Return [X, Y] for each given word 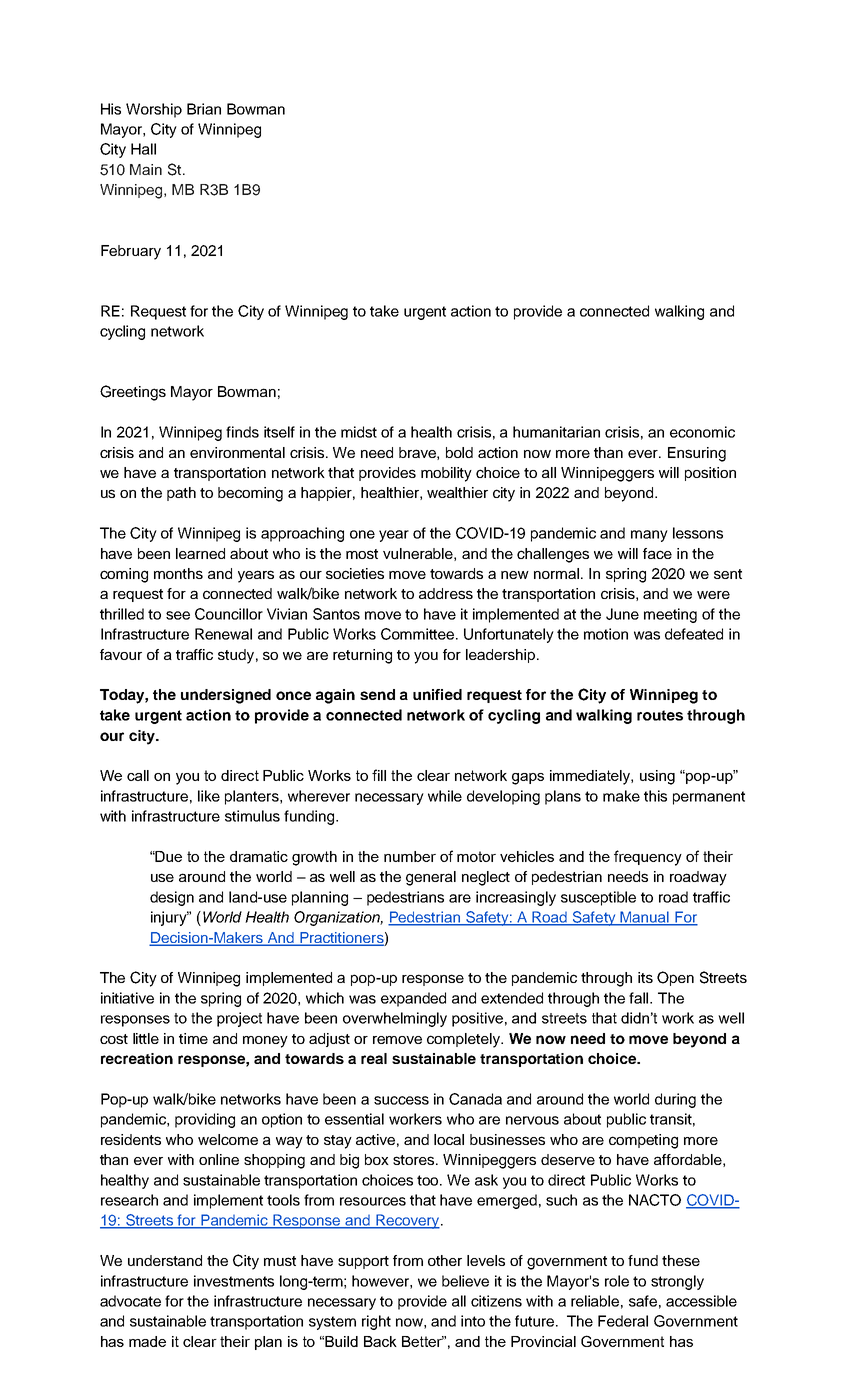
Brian [204, 109]
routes [660, 715]
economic [702, 432]
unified [437, 694]
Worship [154, 110]
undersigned [226, 696]
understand [165, 1260]
